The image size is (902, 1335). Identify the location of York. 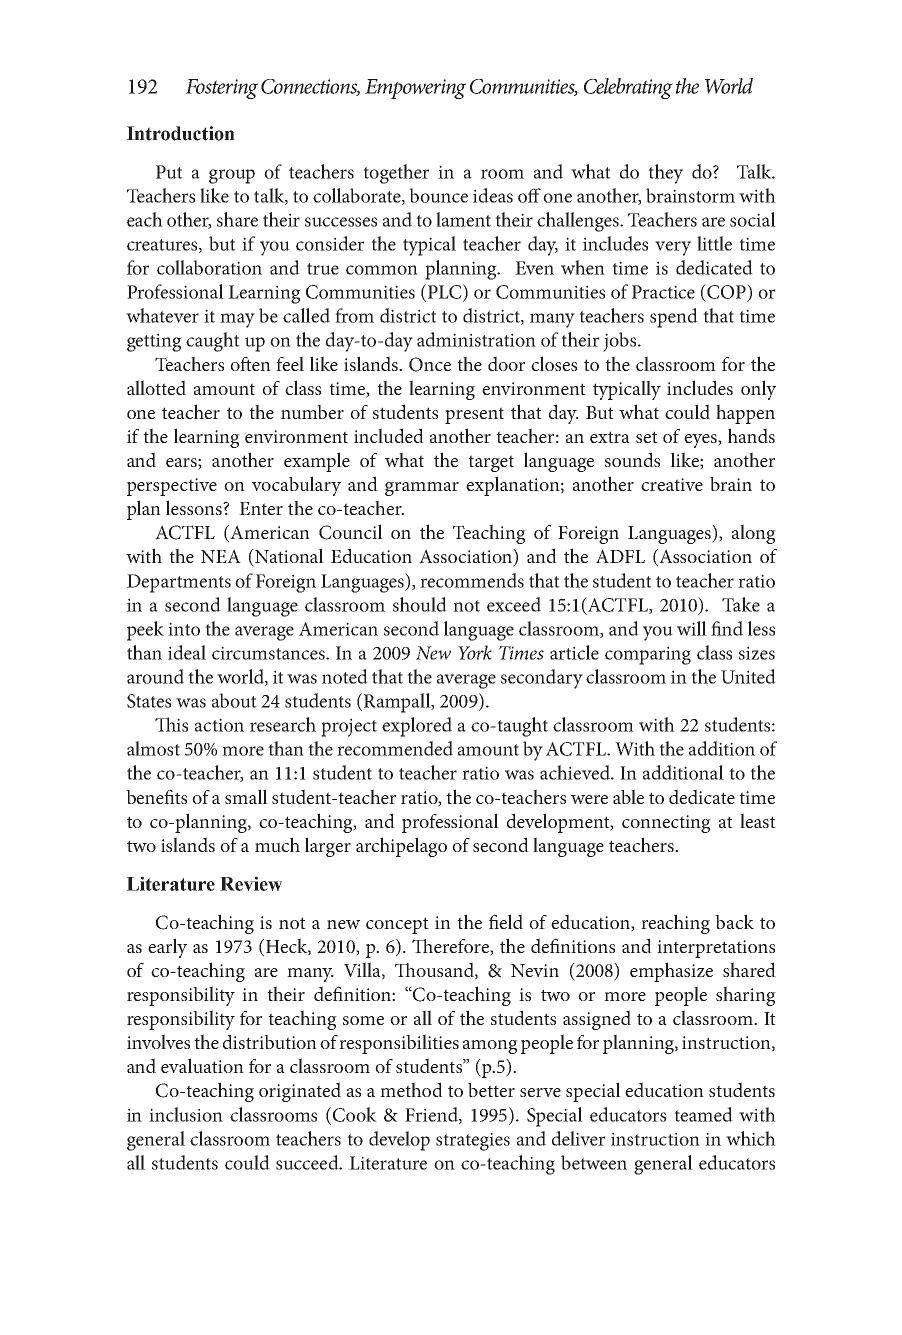
(475, 652).
